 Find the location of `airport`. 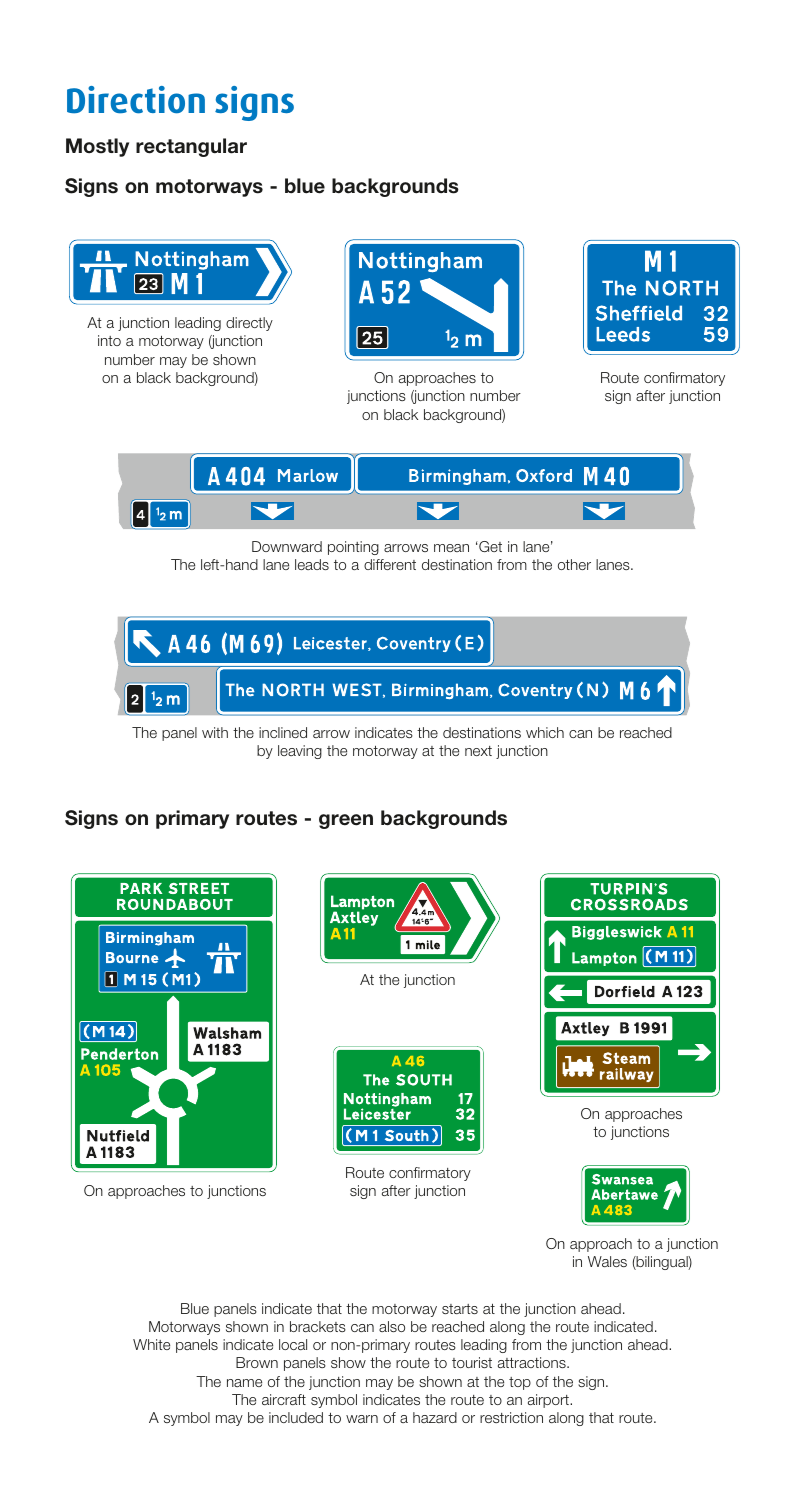

airport is located at coordinates (549, 1401).
